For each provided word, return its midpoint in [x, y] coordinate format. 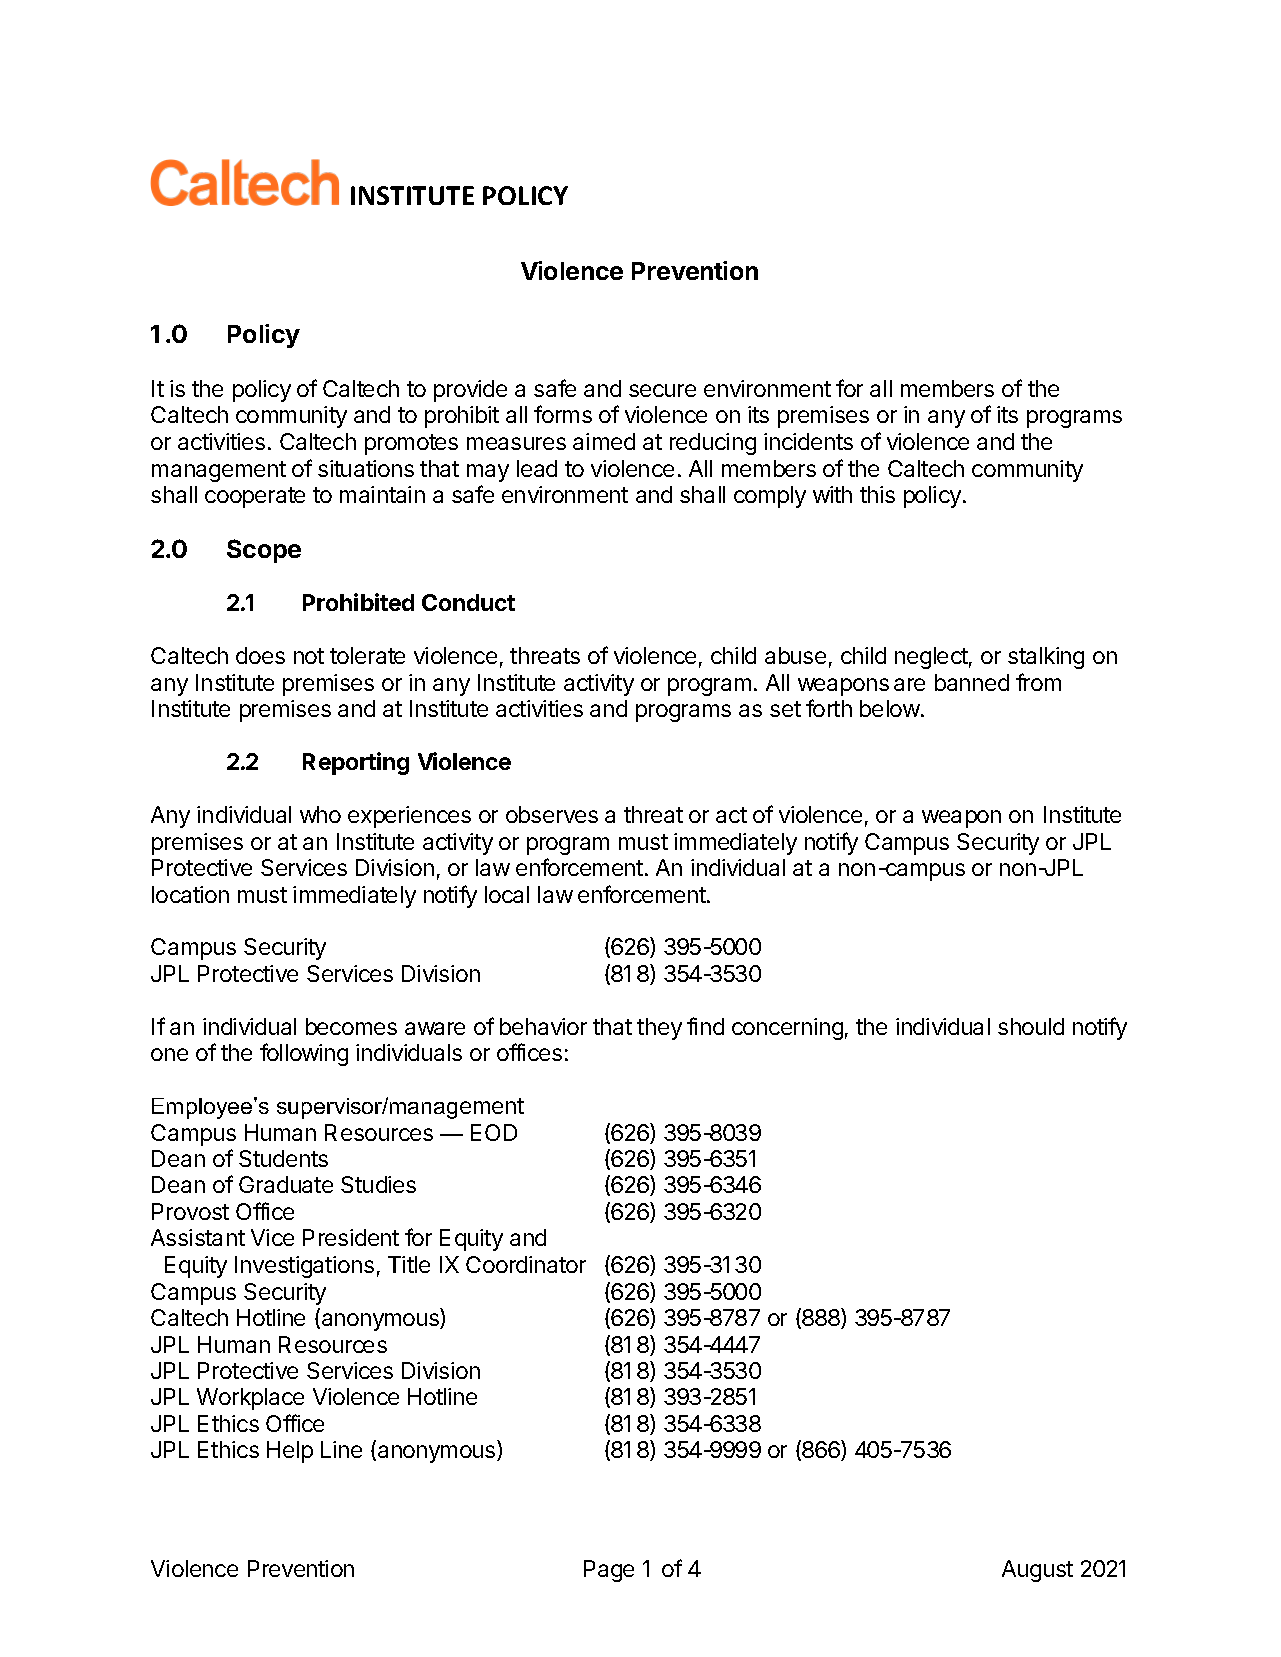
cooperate [255, 497]
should [1031, 1026]
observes [552, 814]
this [877, 494]
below [891, 708]
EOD [494, 1132]
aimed [604, 441]
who [320, 814]
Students [283, 1158]
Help [290, 1452]
